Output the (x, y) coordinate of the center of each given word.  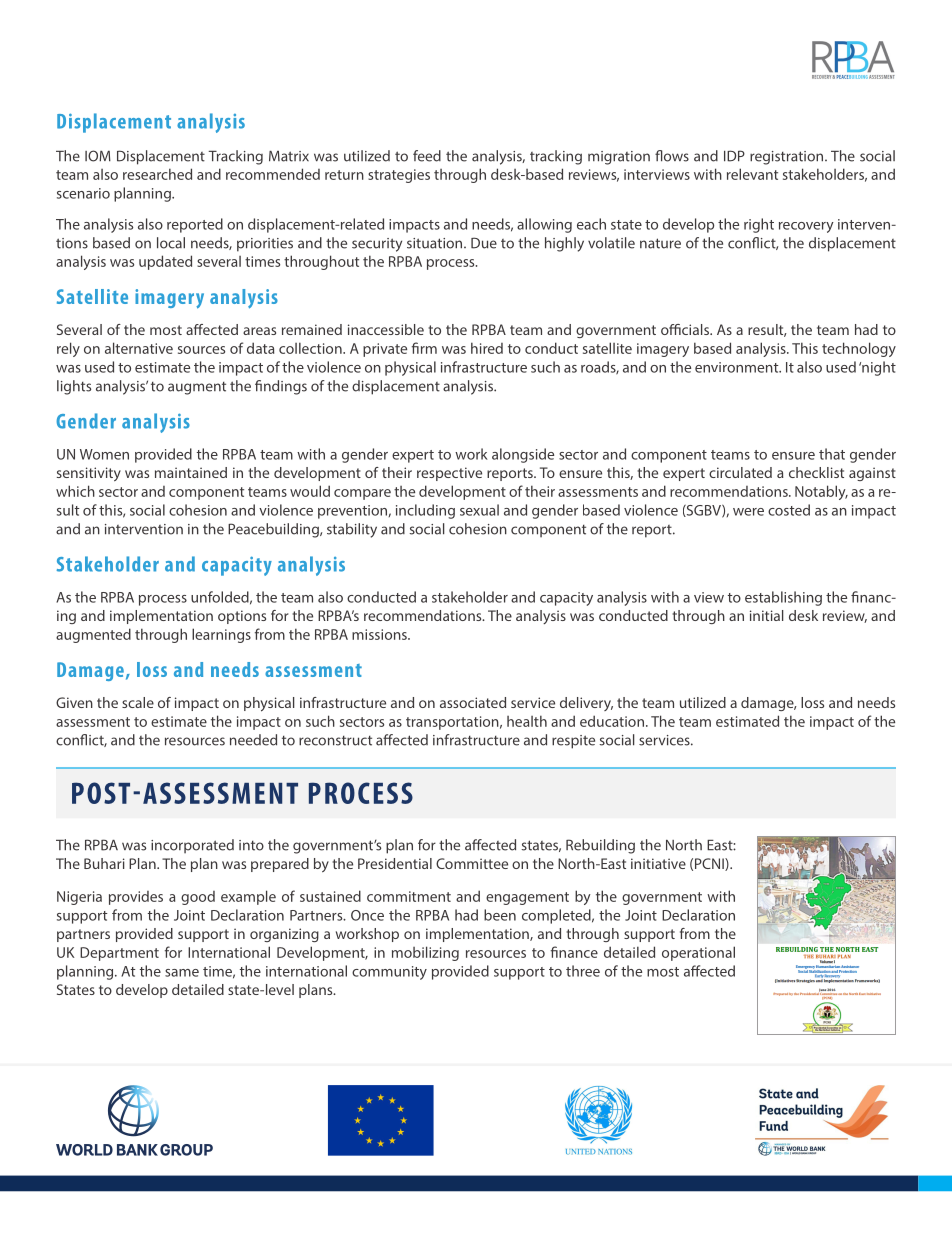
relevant (752, 174)
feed (427, 156)
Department (119, 954)
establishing (783, 598)
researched (157, 174)
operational (698, 953)
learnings (221, 635)
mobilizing (425, 953)
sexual (479, 510)
